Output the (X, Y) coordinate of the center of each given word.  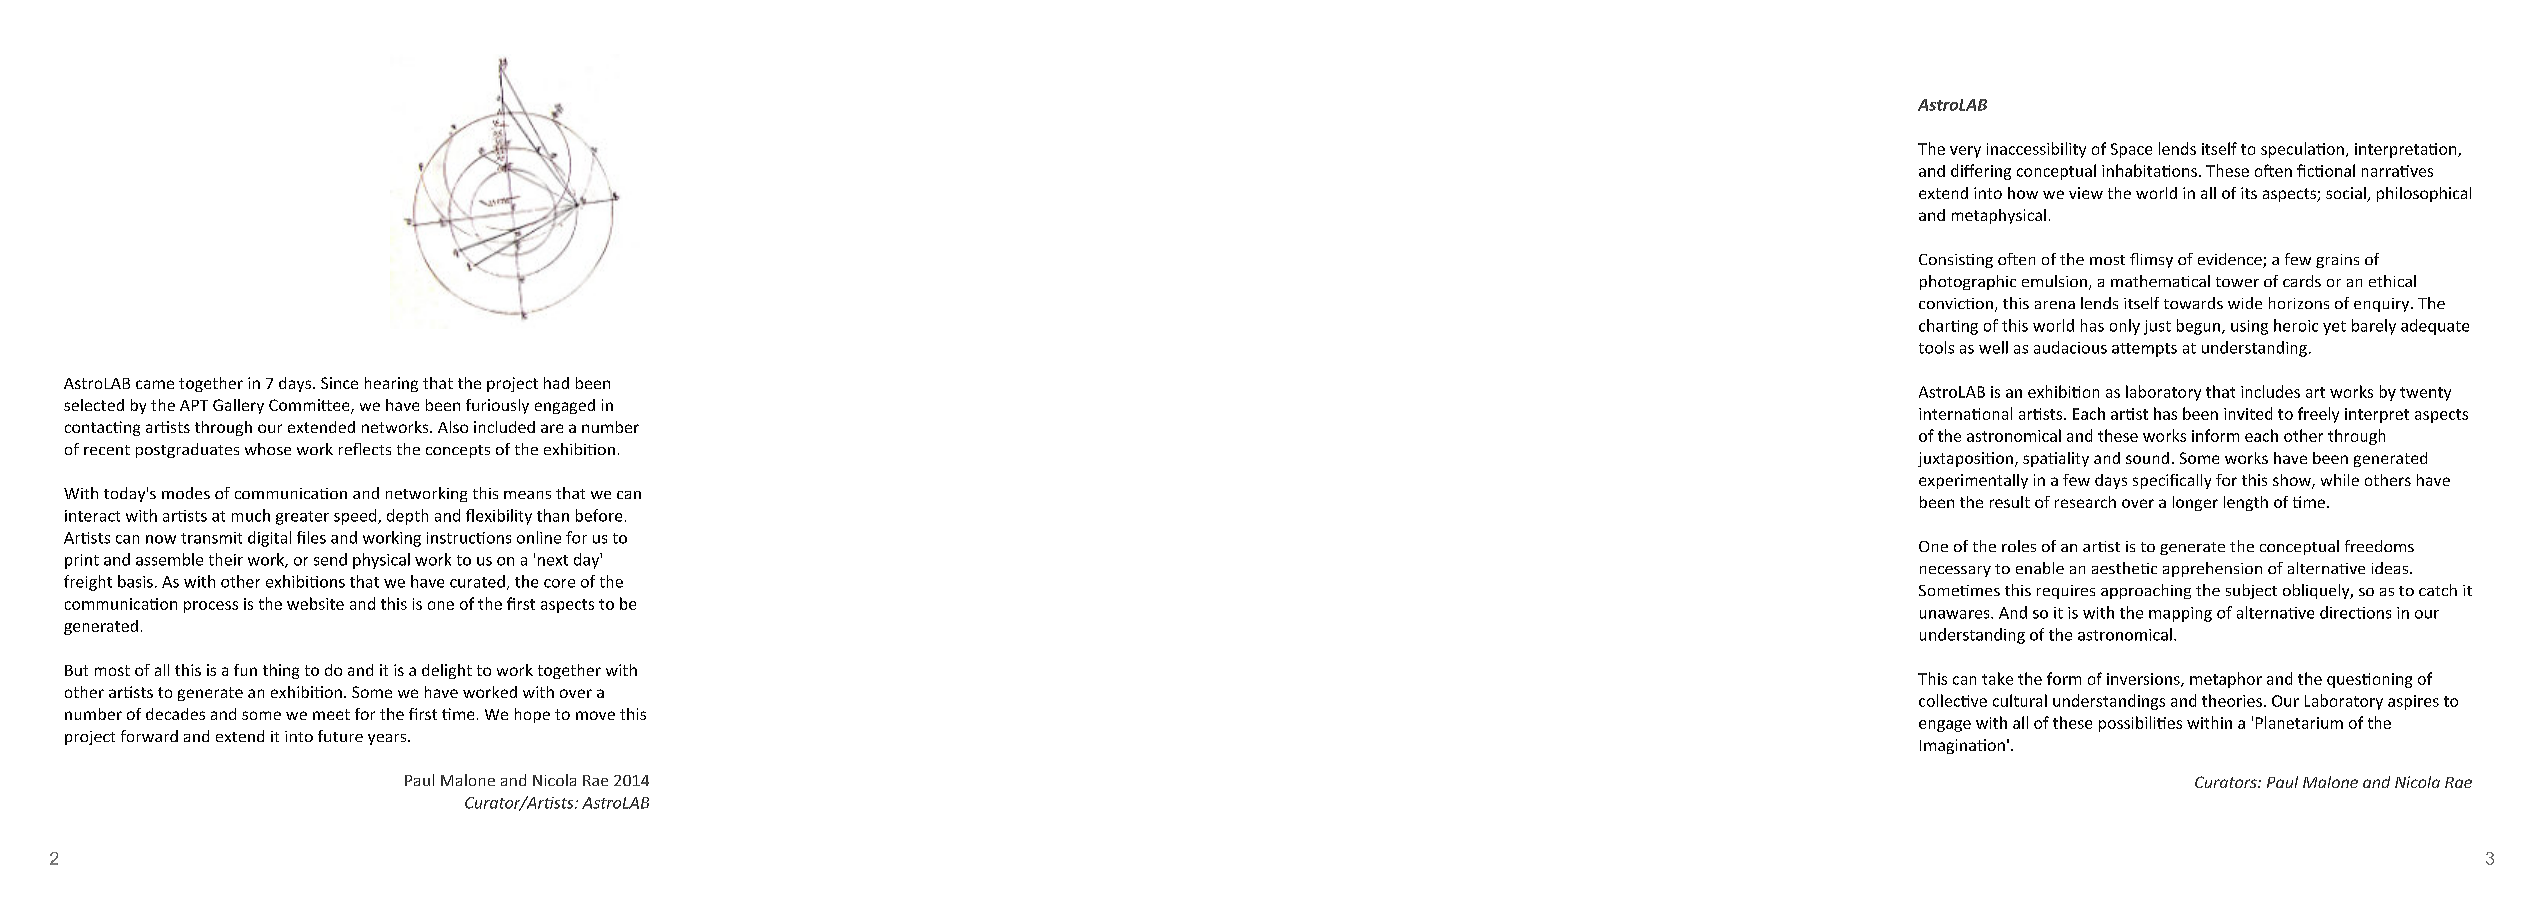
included (504, 427)
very (1965, 152)
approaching (2146, 591)
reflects (365, 449)
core (559, 583)
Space (2131, 150)
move (595, 715)
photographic (1968, 282)
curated (477, 581)
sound (2147, 458)
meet (331, 714)
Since (339, 383)
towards (2193, 303)
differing (1981, 172)
